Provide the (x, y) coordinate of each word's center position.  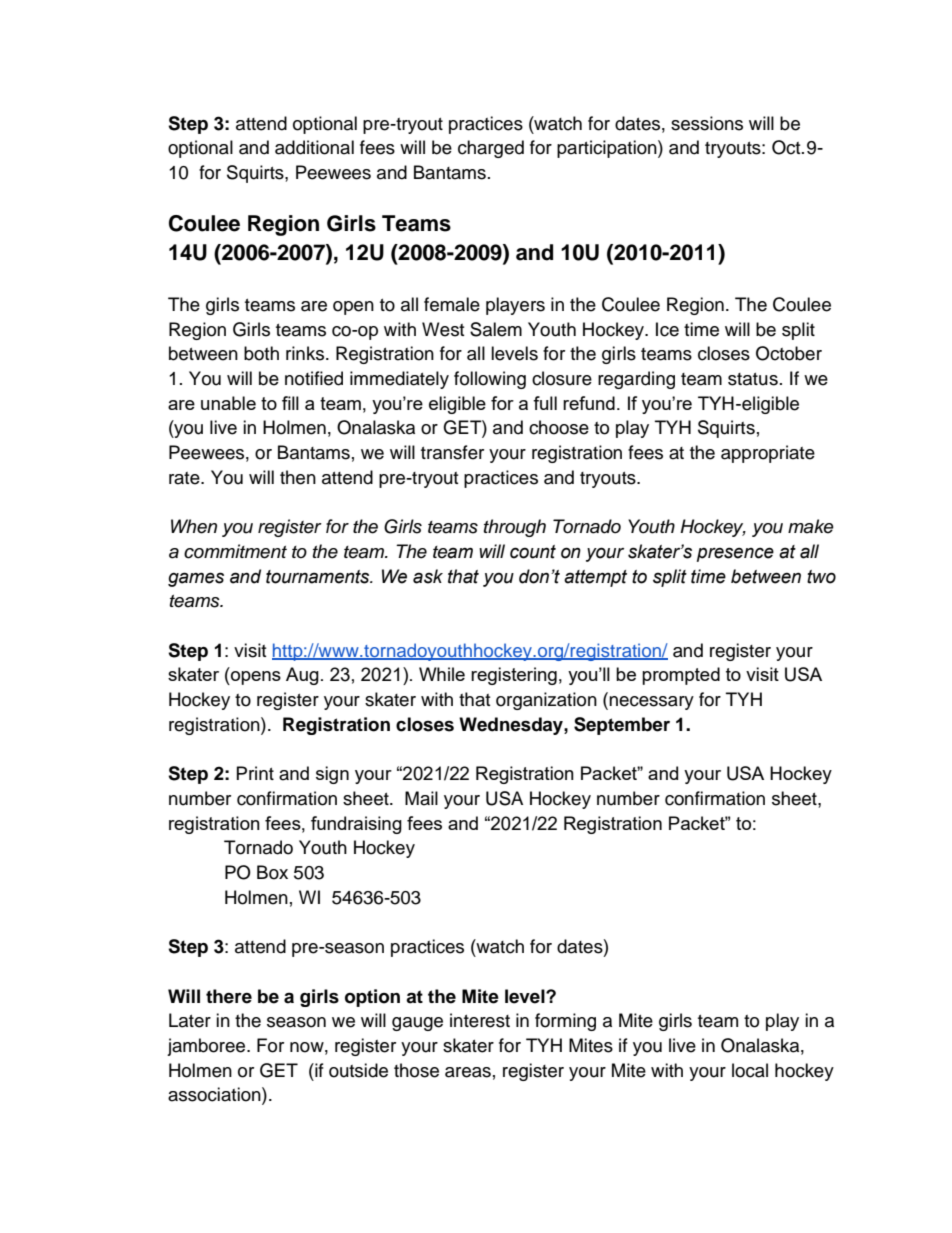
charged (491, 149)
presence (735, 554)
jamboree (207, 1047)
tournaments (319, 577)
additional (314, 147)
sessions (707, 123)
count (533, 552)
